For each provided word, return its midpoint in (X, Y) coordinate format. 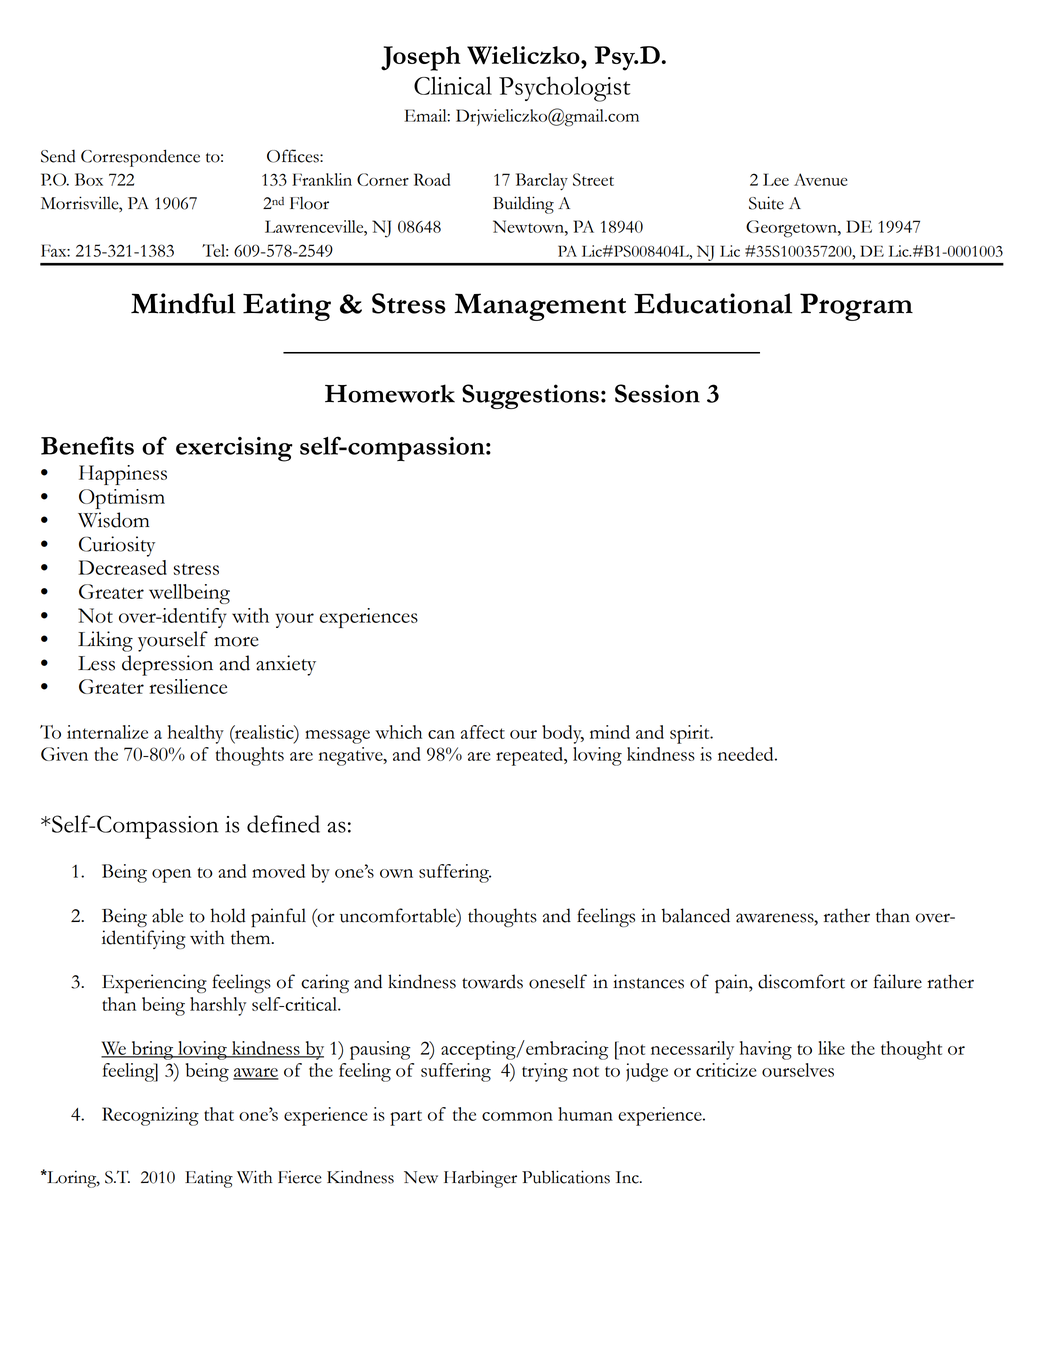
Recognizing (150, 1116)
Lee (776, 179)
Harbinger (480, 1179)
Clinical (453, 85)
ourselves (798, 1070)
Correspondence (140, 158)
